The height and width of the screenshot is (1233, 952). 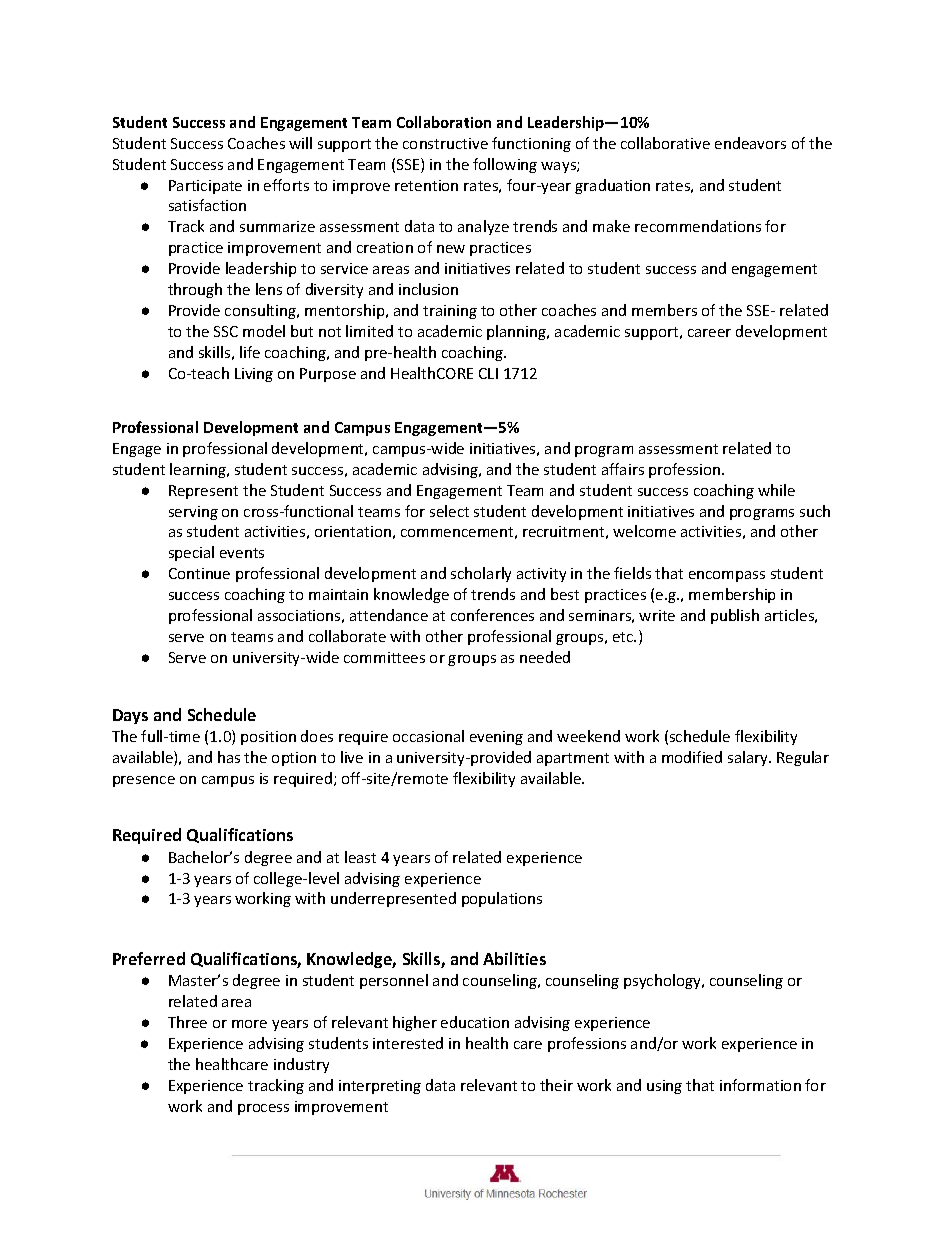 I want to click on Participate, so click(x=205, y=187).
